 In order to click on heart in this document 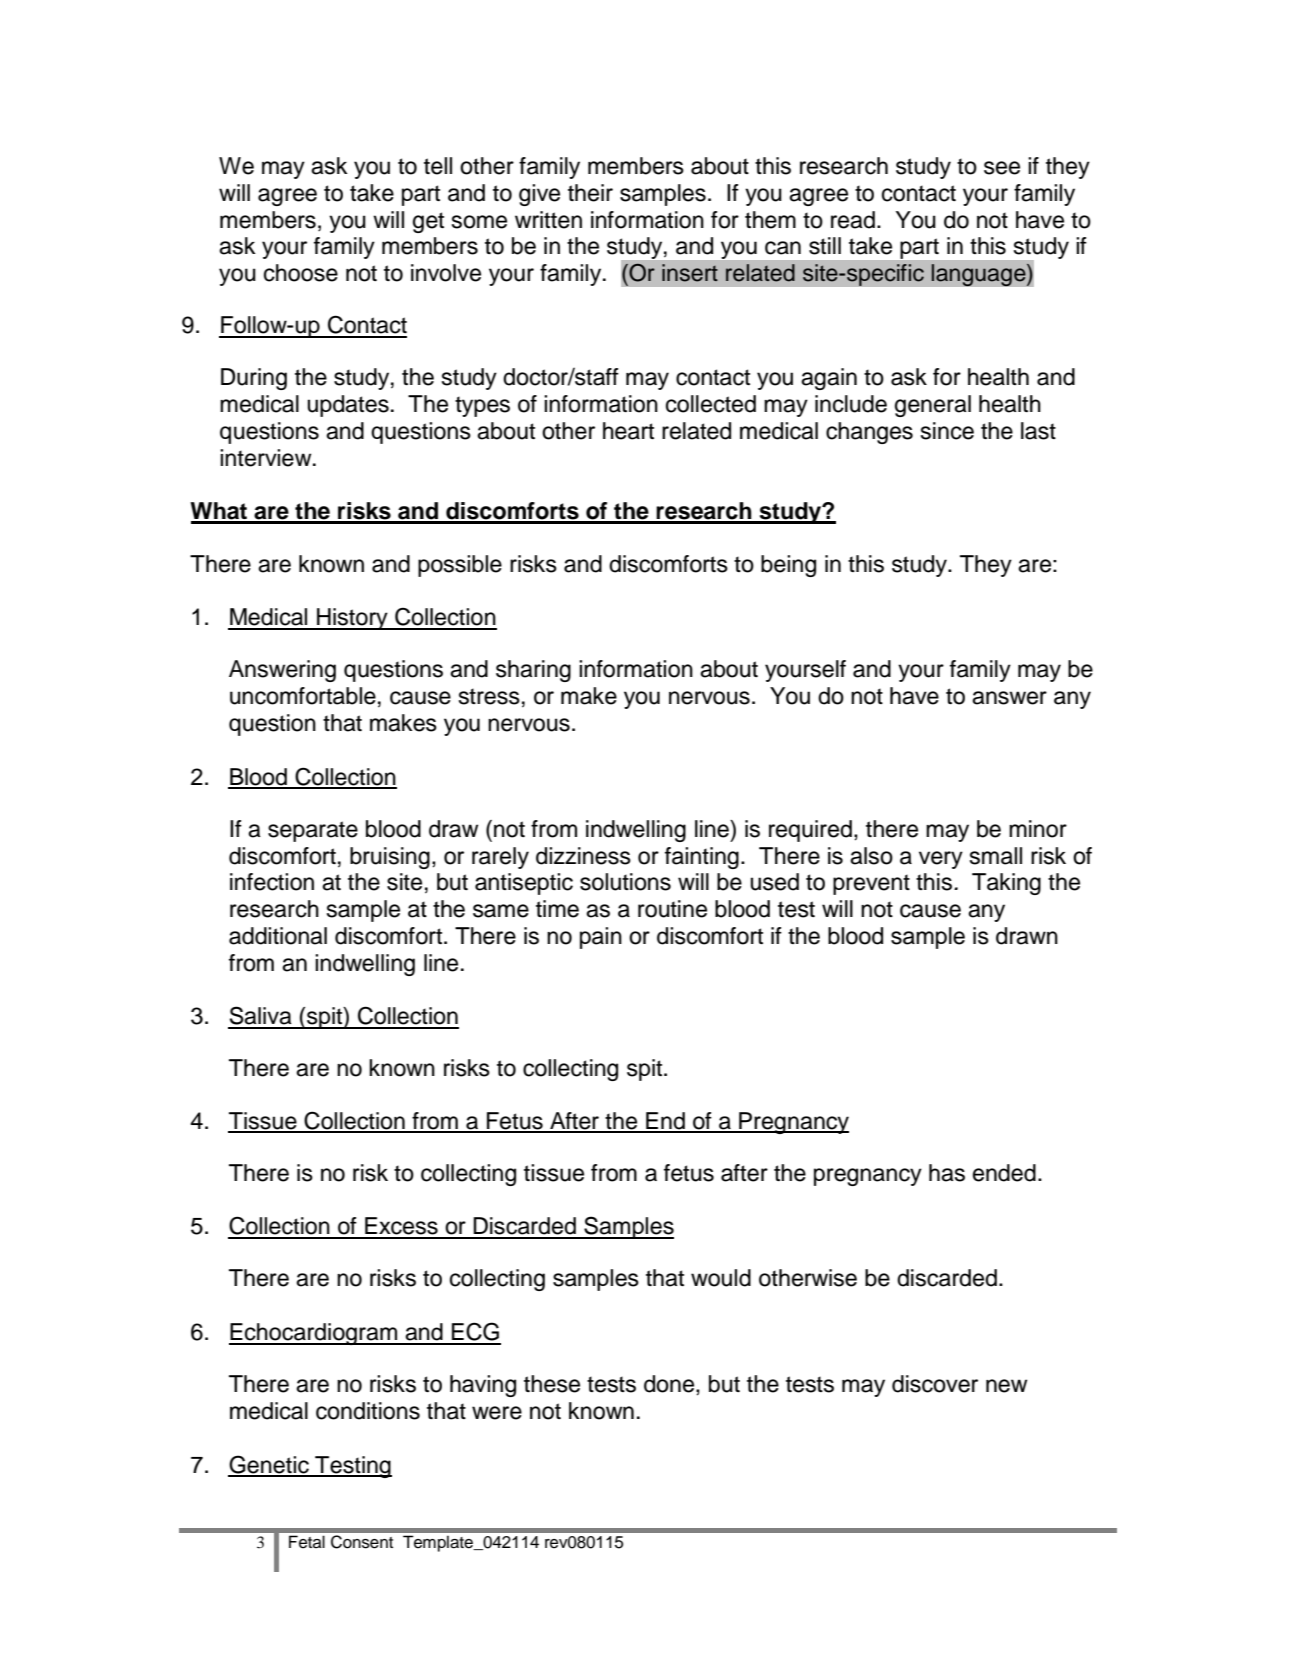, I will do `click(628, 431)`.
